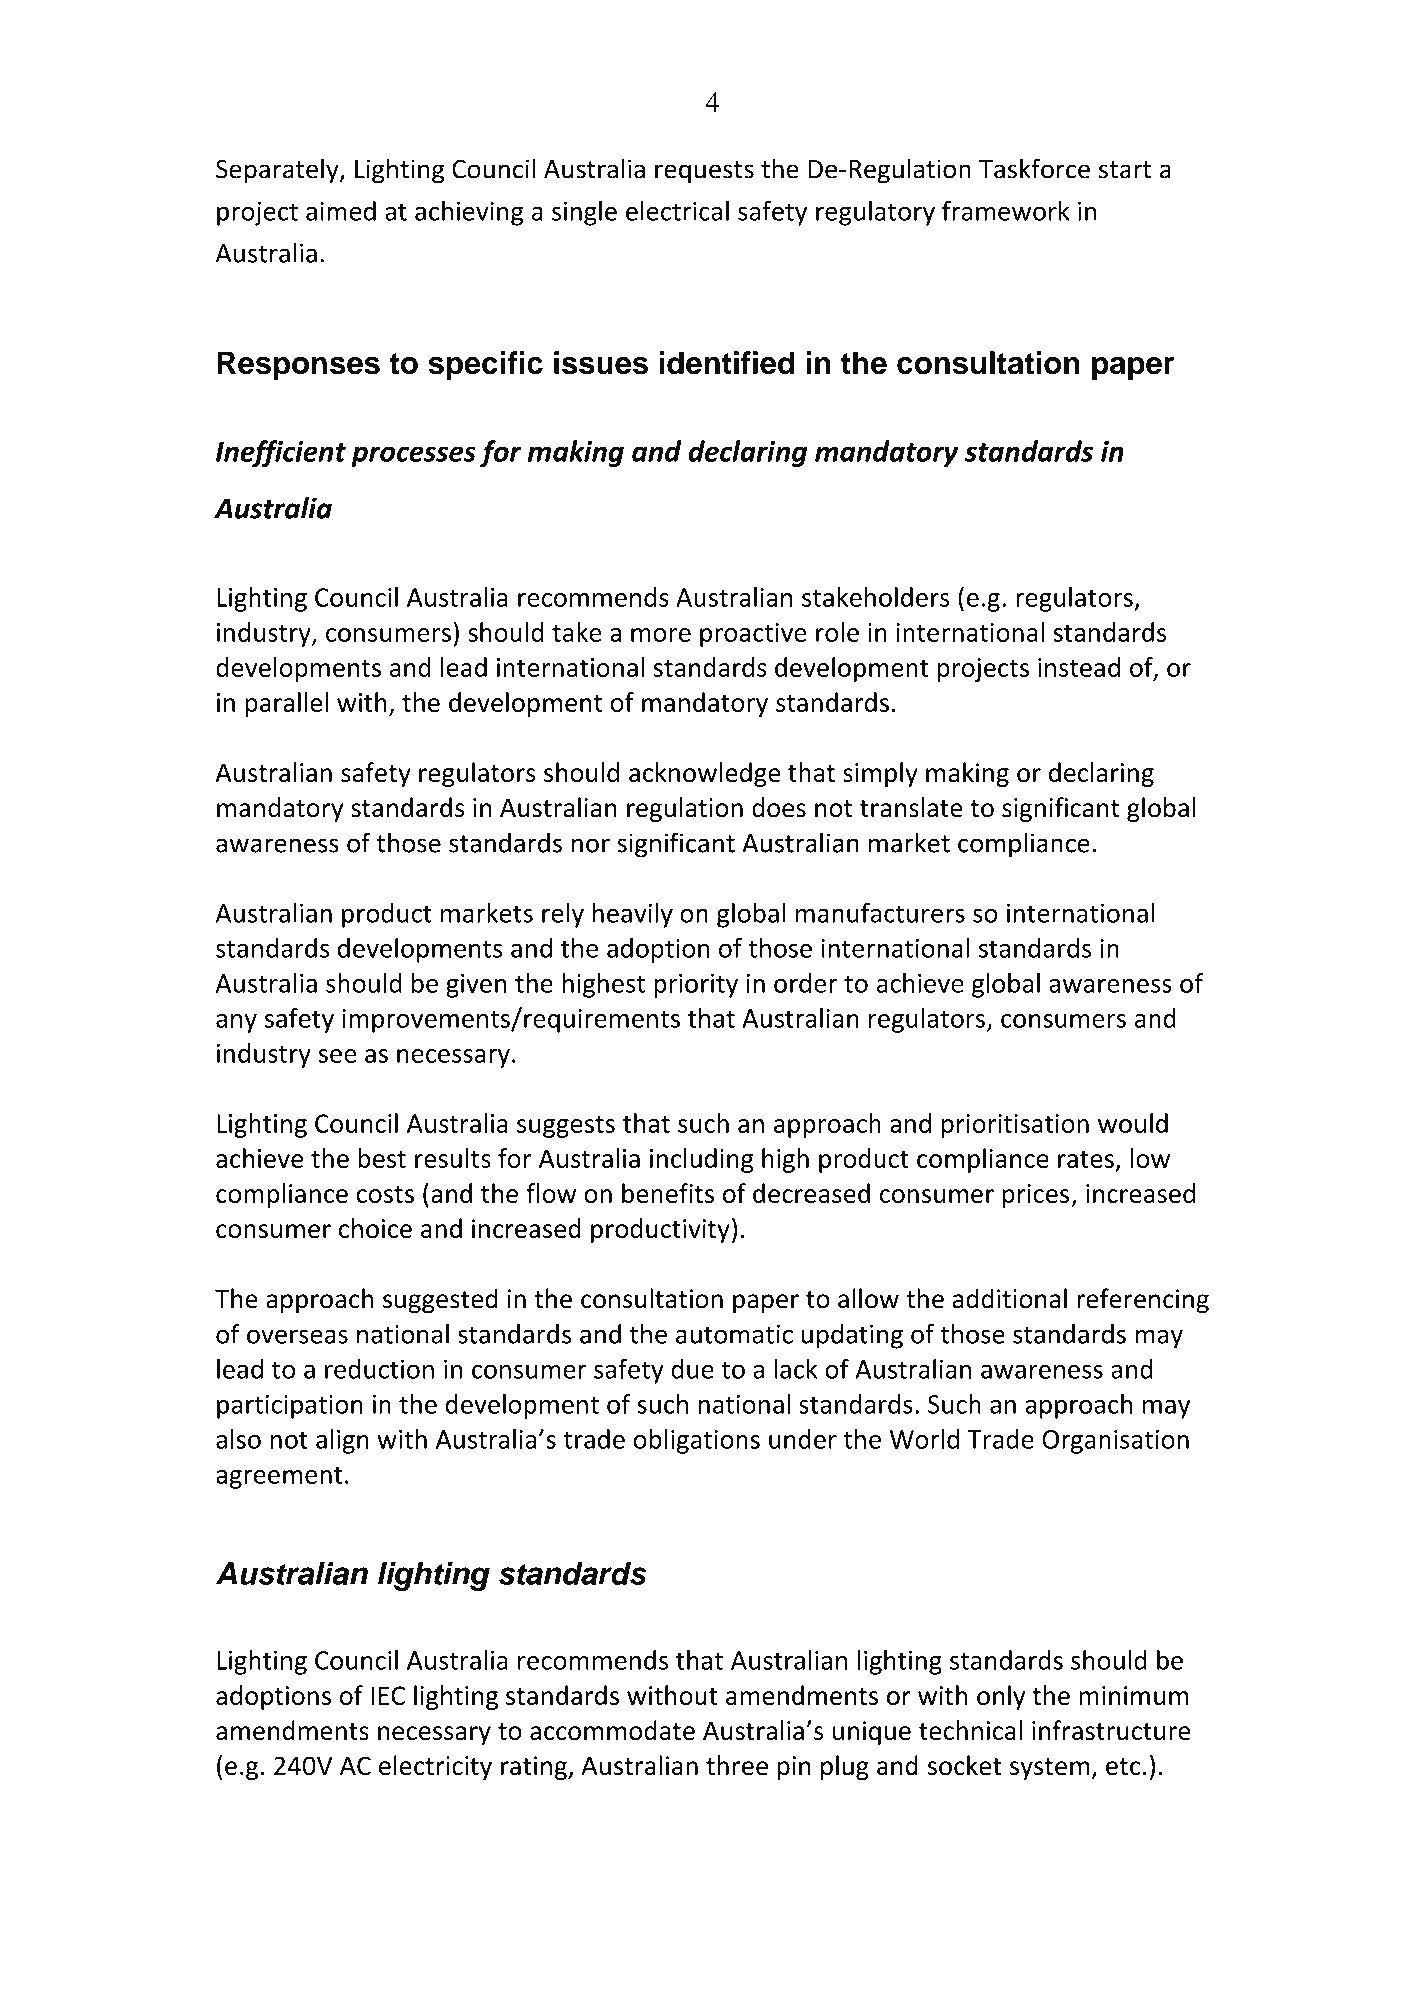  I want to click on parallel, so click(286, 704).
